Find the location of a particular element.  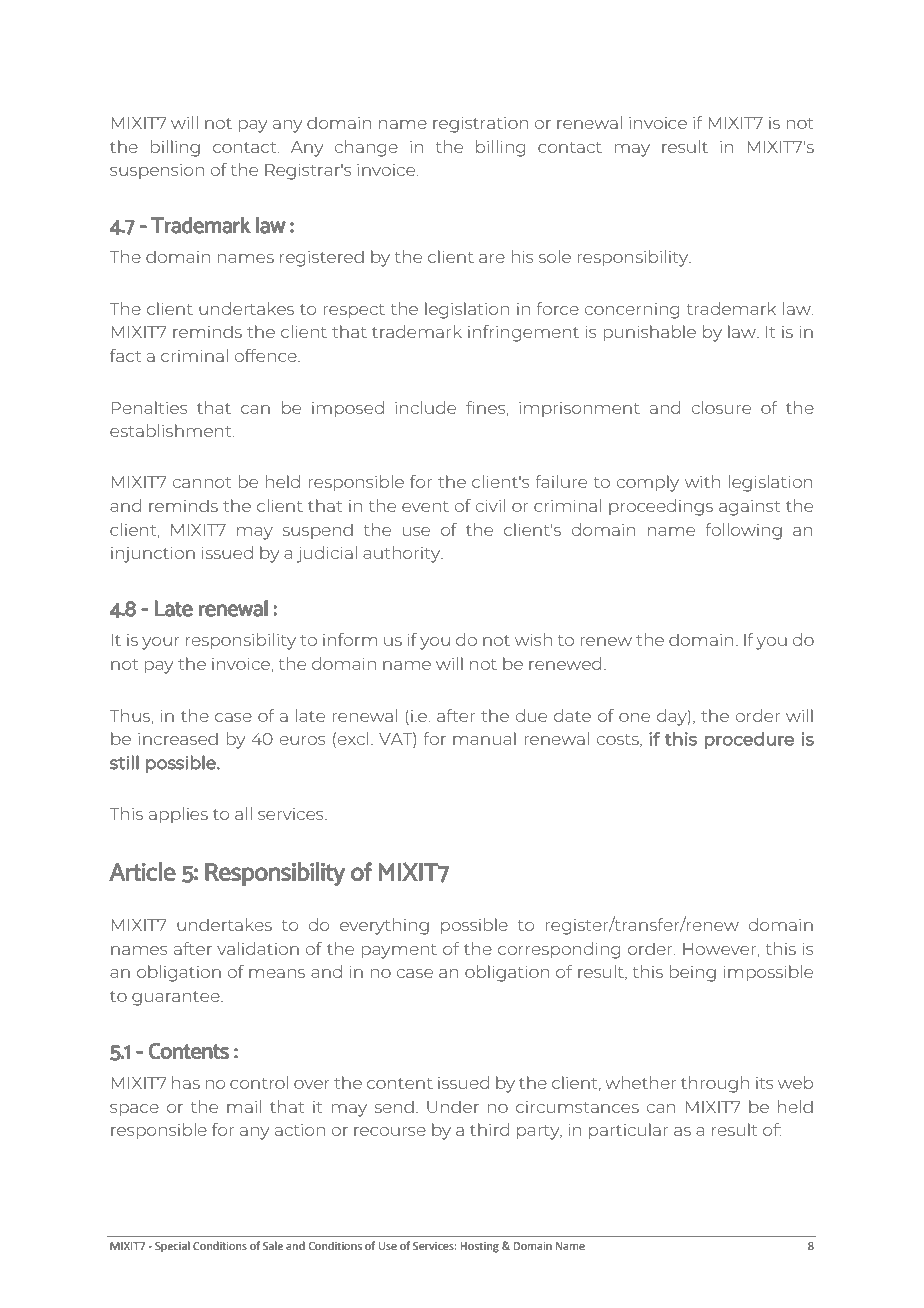

manual is located at coordinates (484, 738).
